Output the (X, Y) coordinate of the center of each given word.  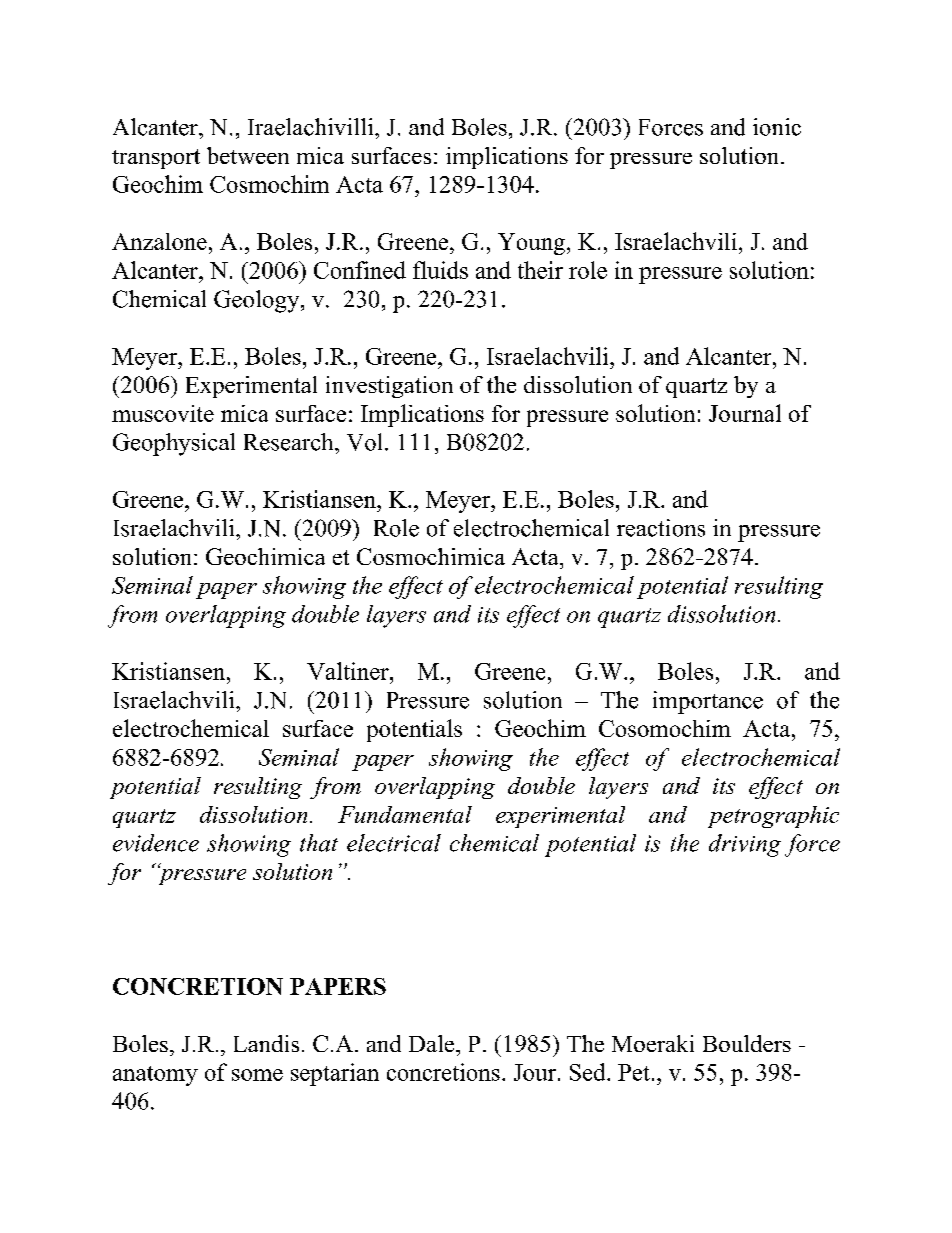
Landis (266, 1043)
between (248, 155)
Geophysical (174, 444)
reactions (661, 528)
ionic (777, 127)
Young (533, 244)
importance (708, 702)
